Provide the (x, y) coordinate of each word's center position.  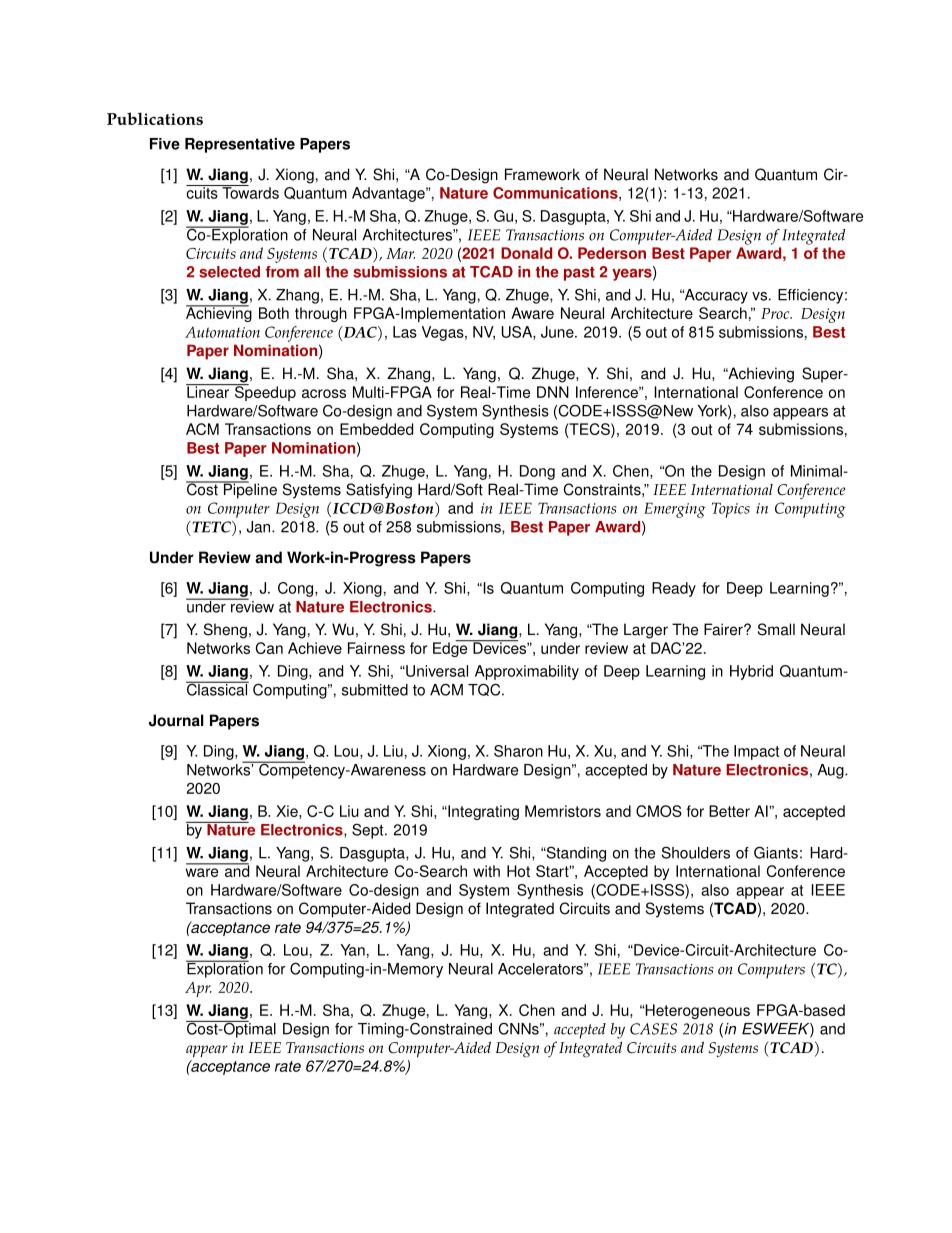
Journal (176, 720)
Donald (526, 253)
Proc (776, 313)
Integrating (482, 812)
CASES (653, 1029)
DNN (553, 392)
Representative (240, 145)
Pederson (612, 253)
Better (729, 811)
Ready (674, 589)
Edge (451, 648)
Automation (222, 332)
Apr (198, 989)
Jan (259, 527)
